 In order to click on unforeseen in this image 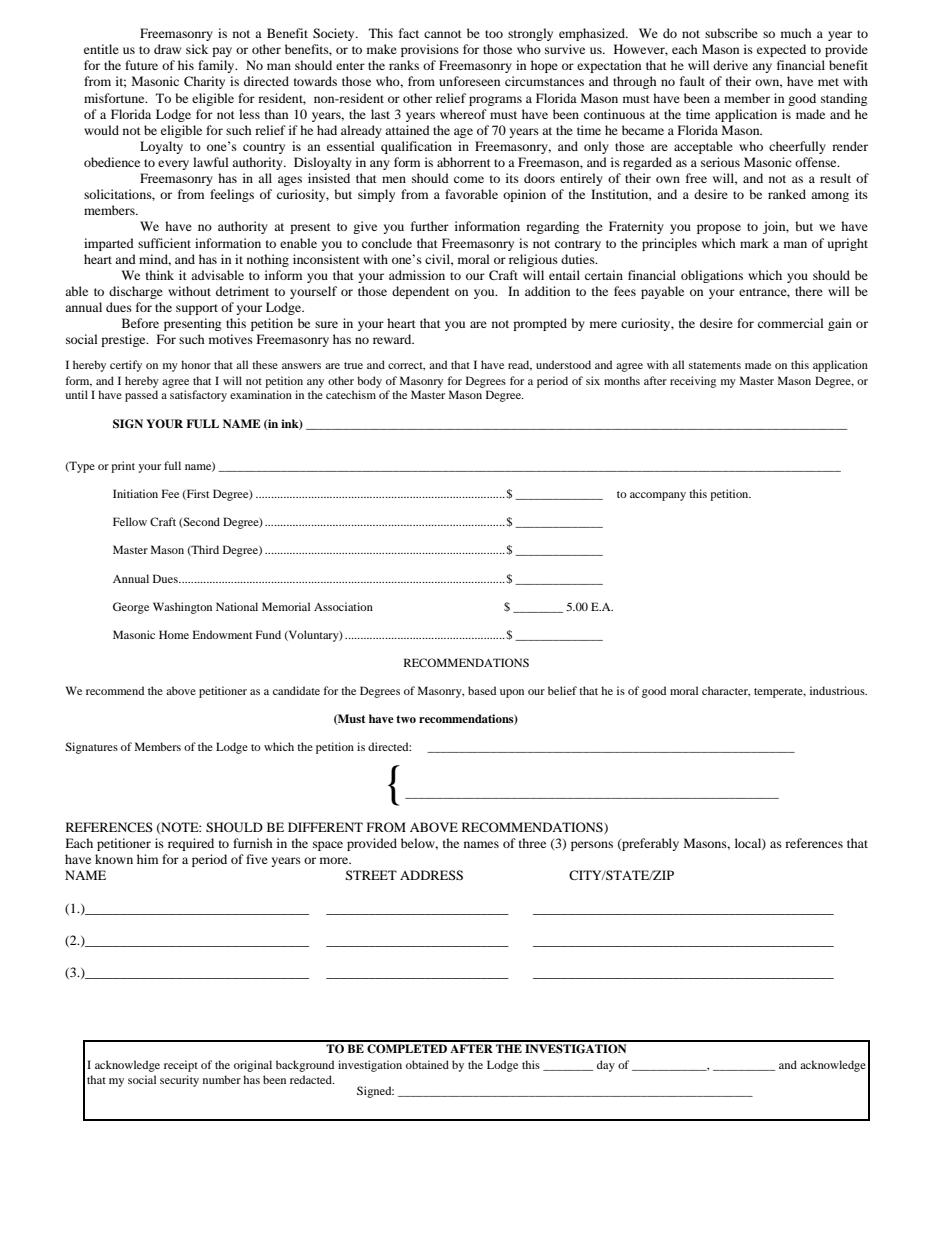, I will do `click(469, 81)`.
